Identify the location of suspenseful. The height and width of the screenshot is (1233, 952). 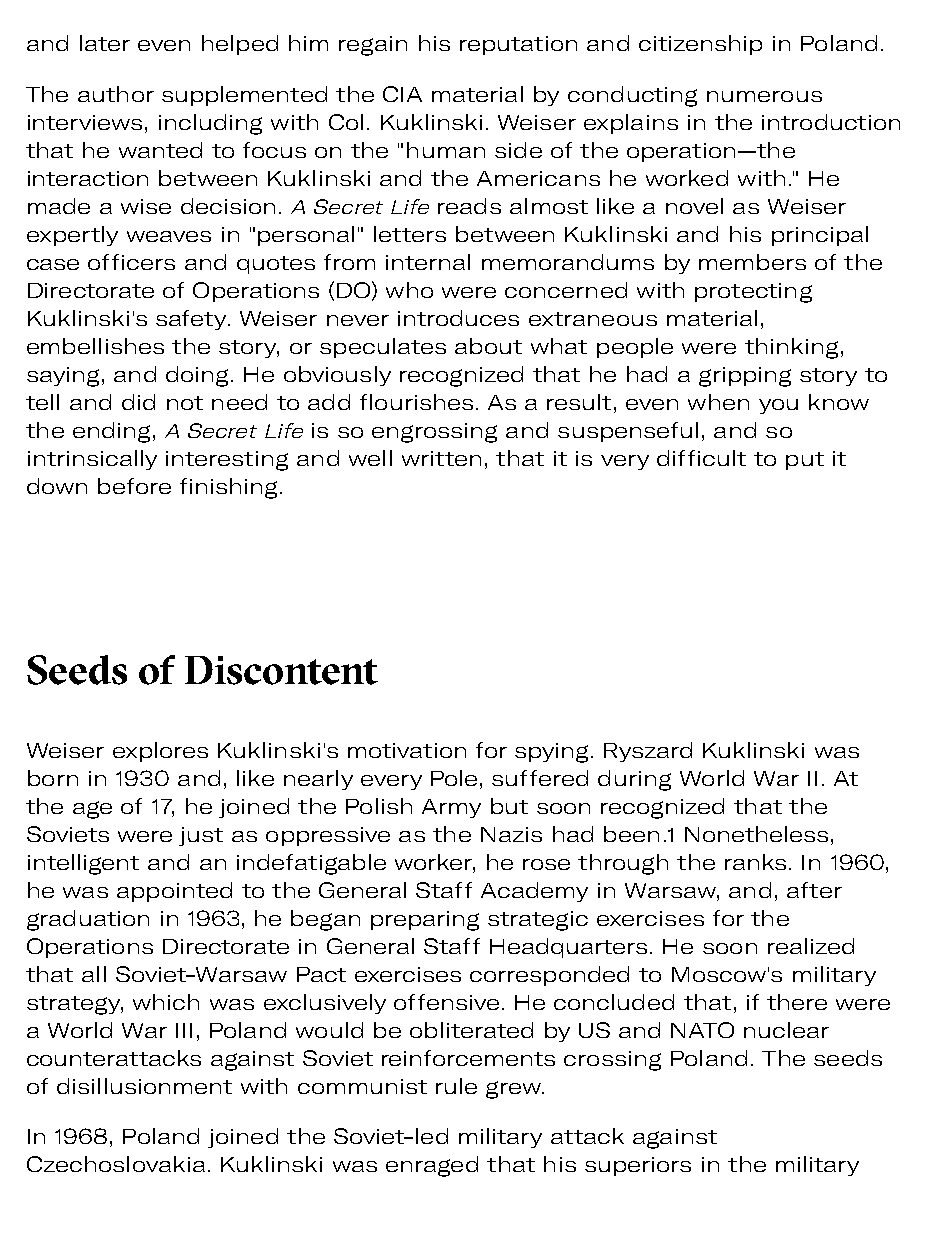
(628, 432).
